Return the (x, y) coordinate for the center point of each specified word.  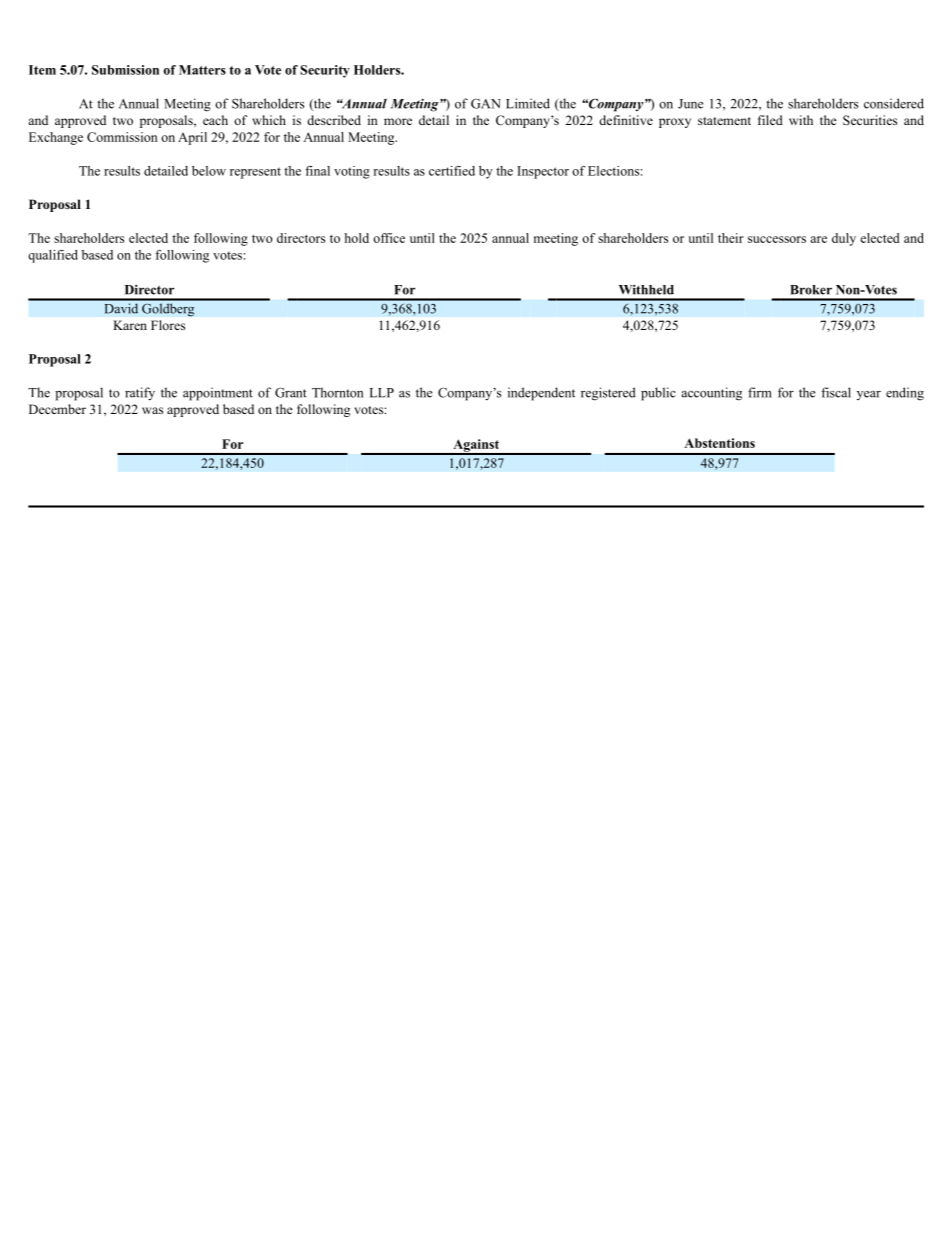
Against (476, 446)
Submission (125, 70)
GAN (486, 103)
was (152, 410)
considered (894, 103)
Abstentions (719, 443)
